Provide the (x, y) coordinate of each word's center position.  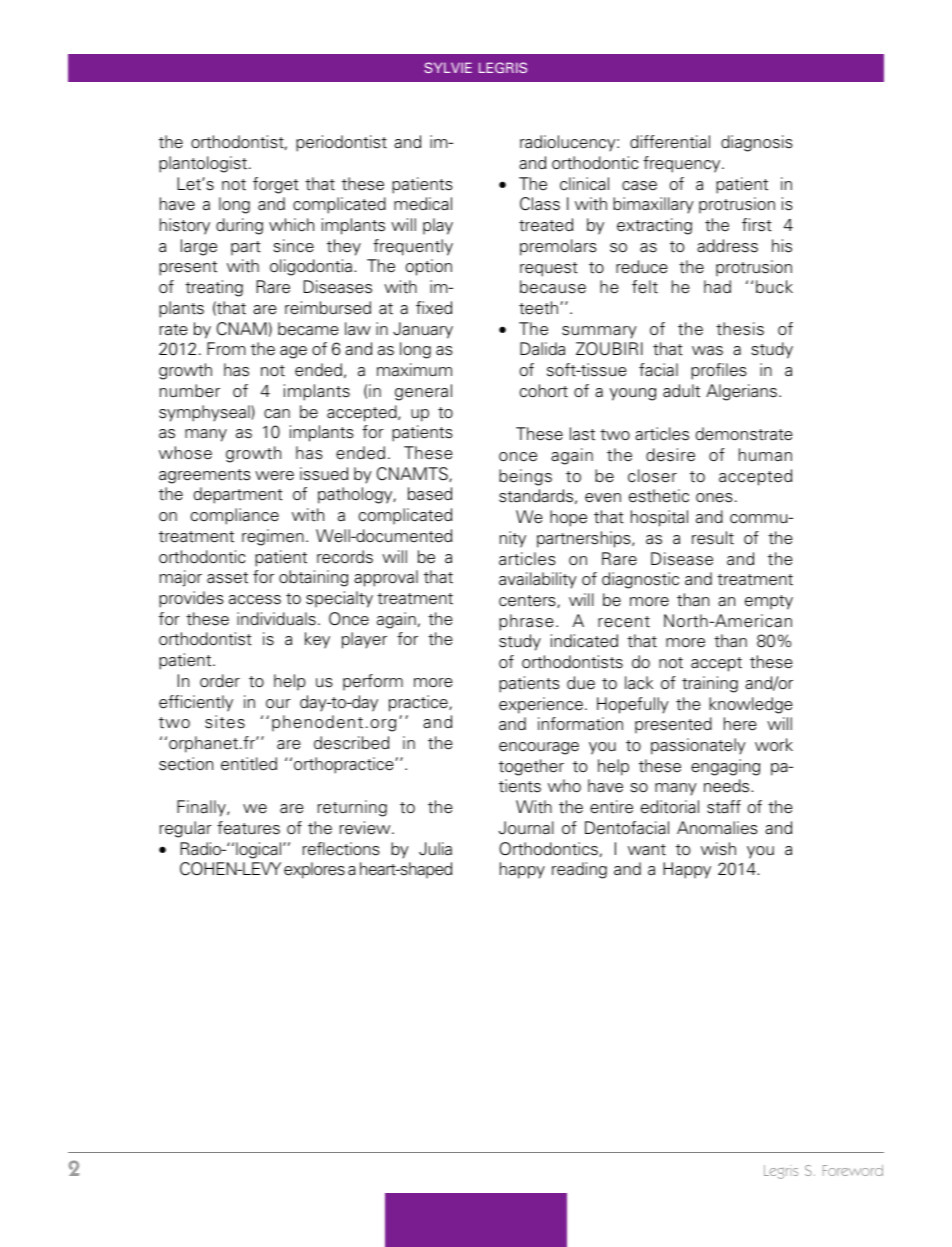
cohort (544, 391)
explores (314, 870)
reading (579, 870)
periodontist (341, 143)
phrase (526, 622)
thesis (740, 329)
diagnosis (757, 143)
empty (769, 602)
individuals (276, 619)
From (226, 348)
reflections (341, 849)
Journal (526, 828)
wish (718, 849)
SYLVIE (448, 67)
